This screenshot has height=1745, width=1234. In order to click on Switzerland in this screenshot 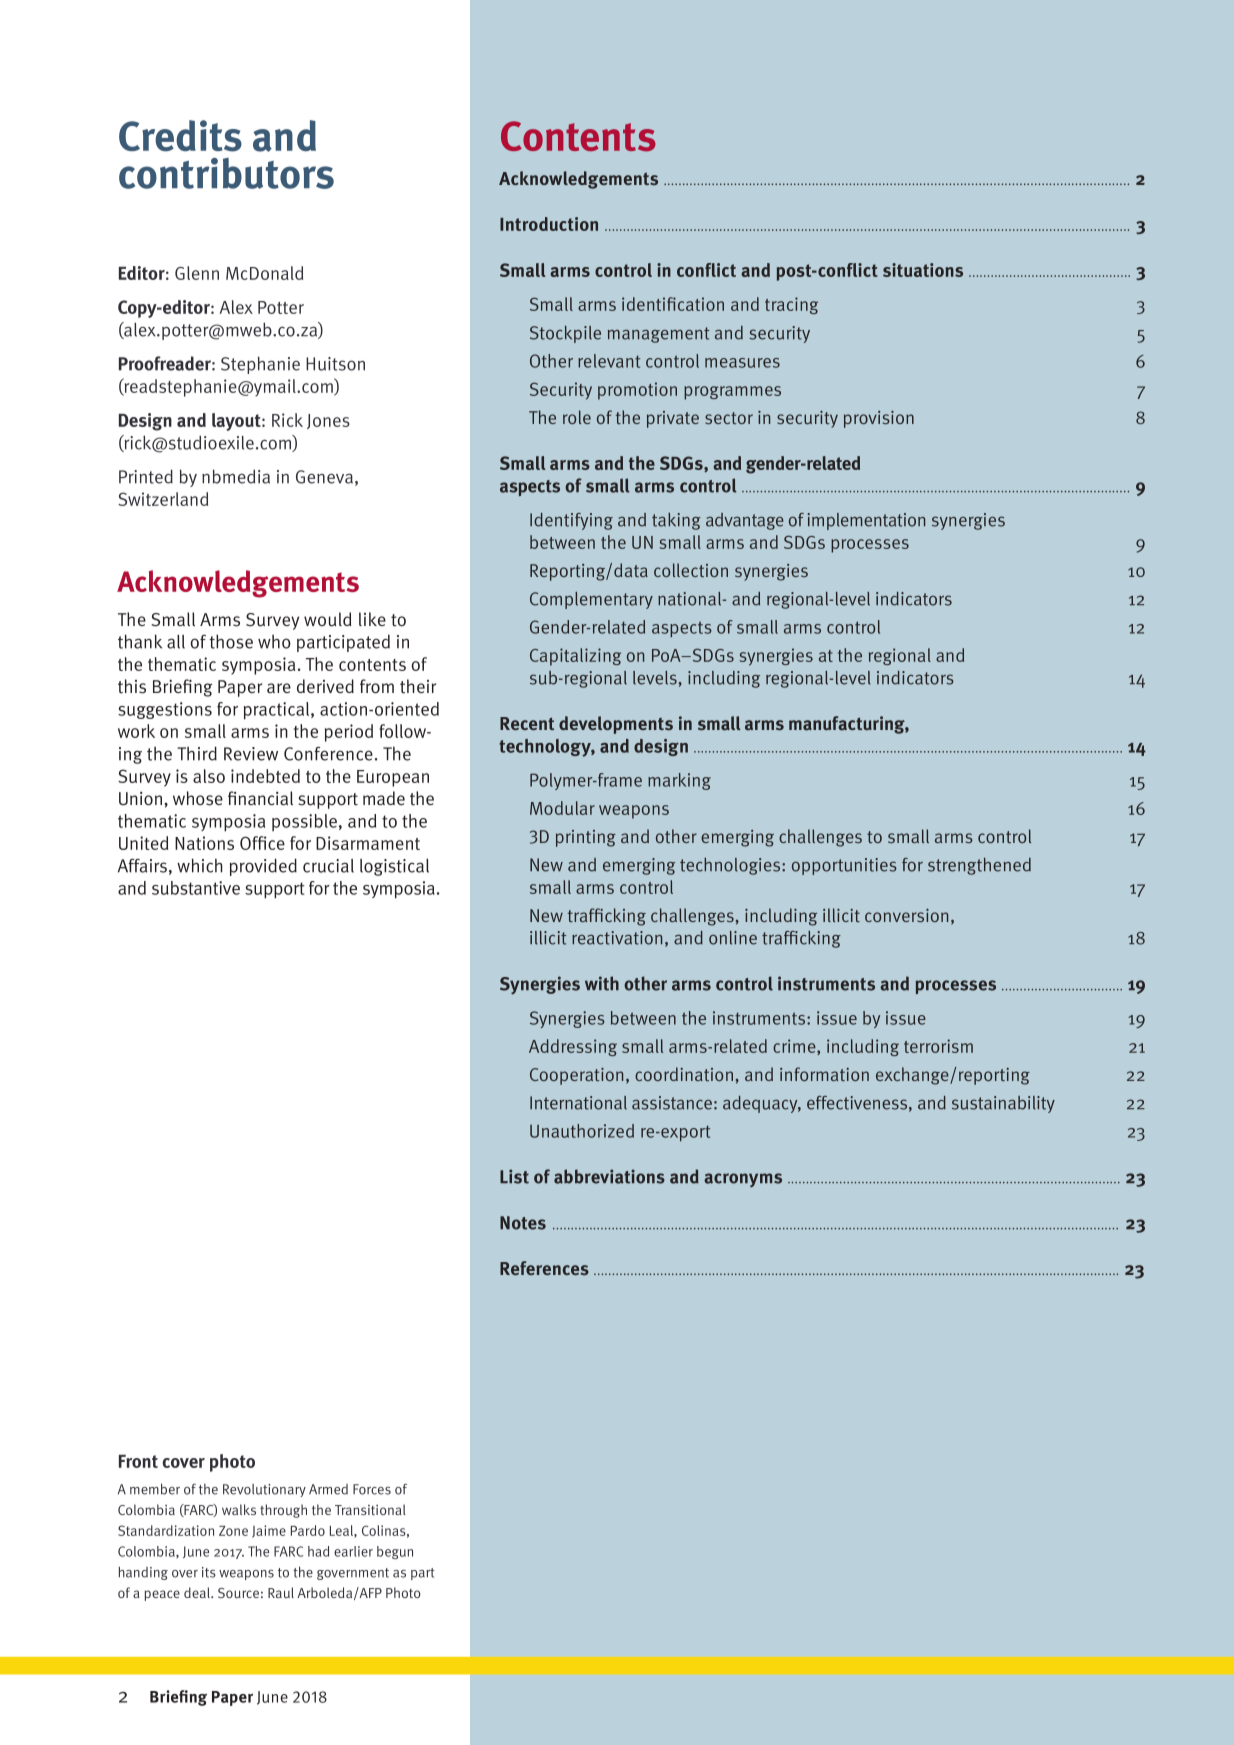, I will do `click(163, 499)`.
